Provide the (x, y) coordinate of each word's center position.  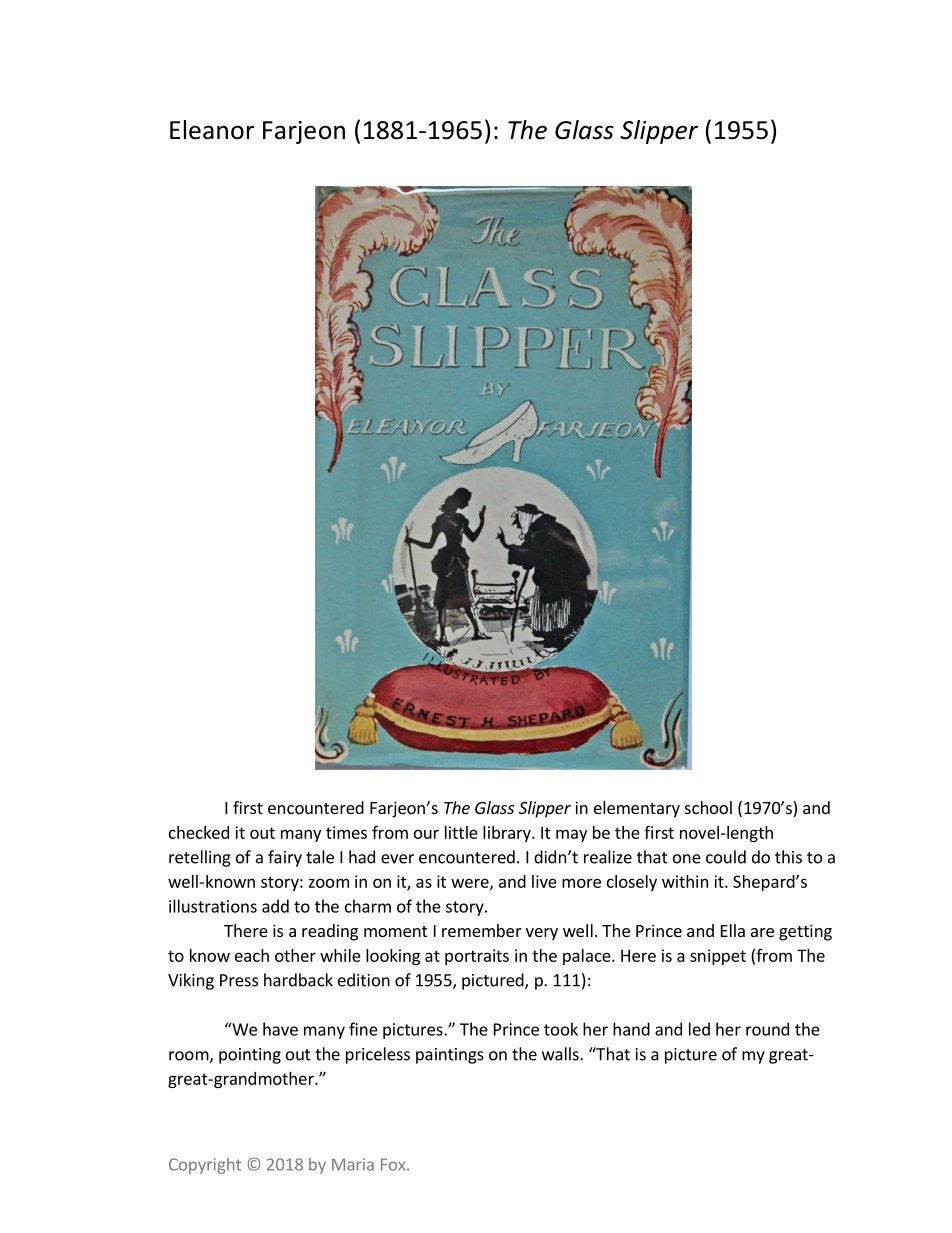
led (699, 1029)
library (508, 834)
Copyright (205, 1166)
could (726, 857)
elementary (637, 809)
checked (199, 832)
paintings (450, 1056)
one (687, 859)
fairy (285, 858)
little (461, 832)
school (708, 807)
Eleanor (212, 130)
